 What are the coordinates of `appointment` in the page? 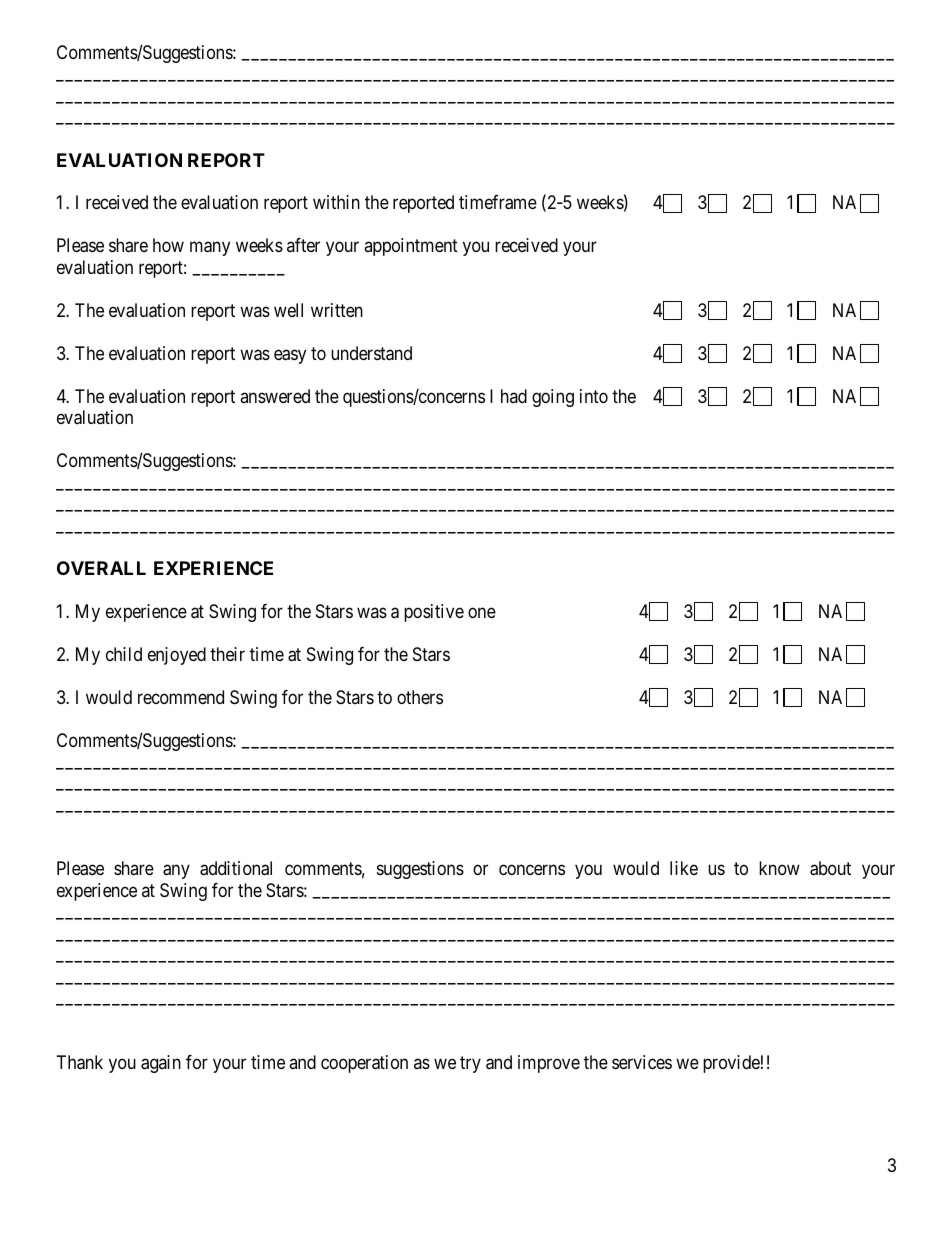 It's located at (411, 247).
